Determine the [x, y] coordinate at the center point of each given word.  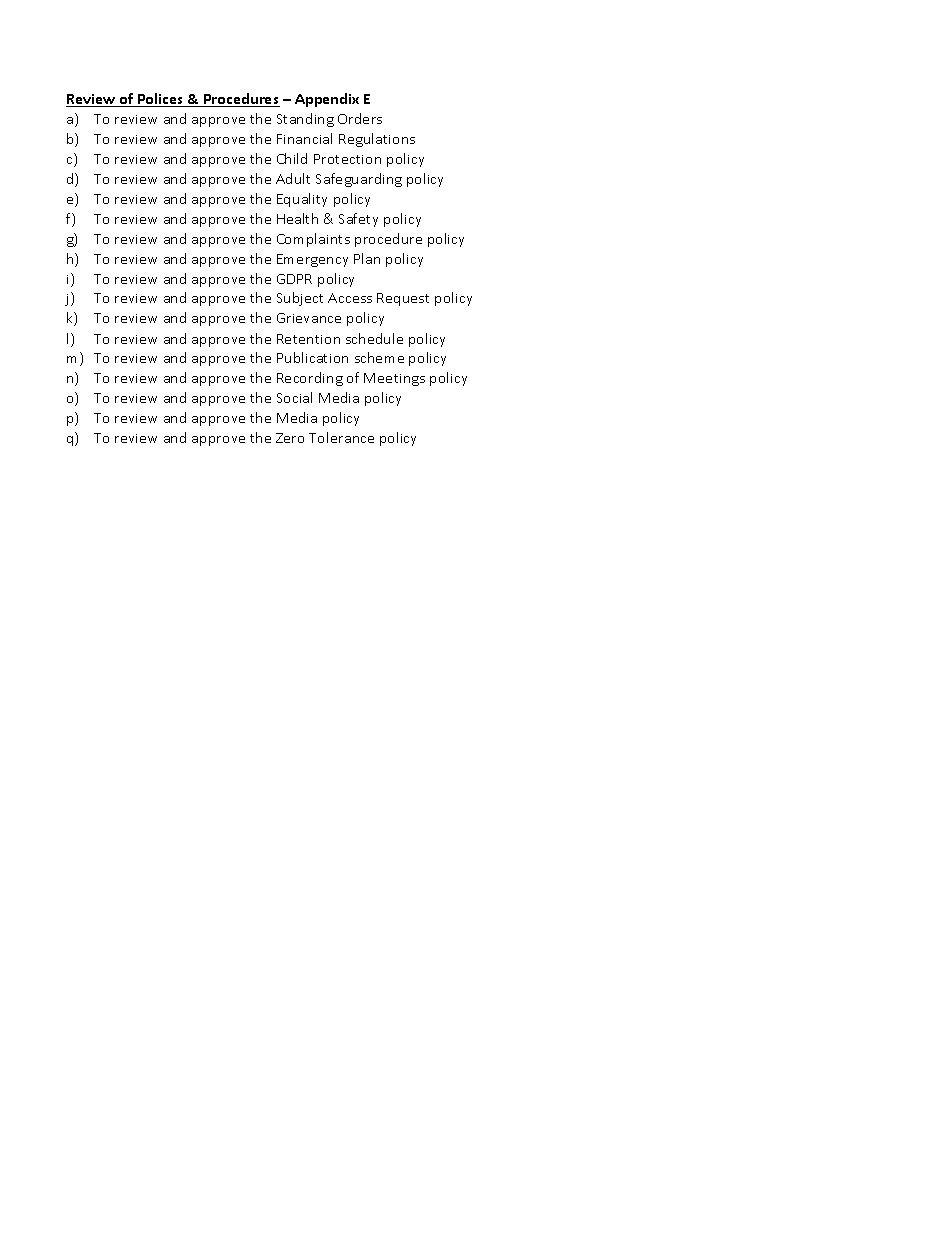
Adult [293, 178]
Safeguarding [359, 180]
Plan [367, 258]
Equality [302, 200]
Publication [312, 357]
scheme [379, 357]
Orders [360, 118]
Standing [305, 120]
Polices [161, 100]
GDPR [294, 279]
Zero [290, 438]
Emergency [312, 260]
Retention [308, 339]
